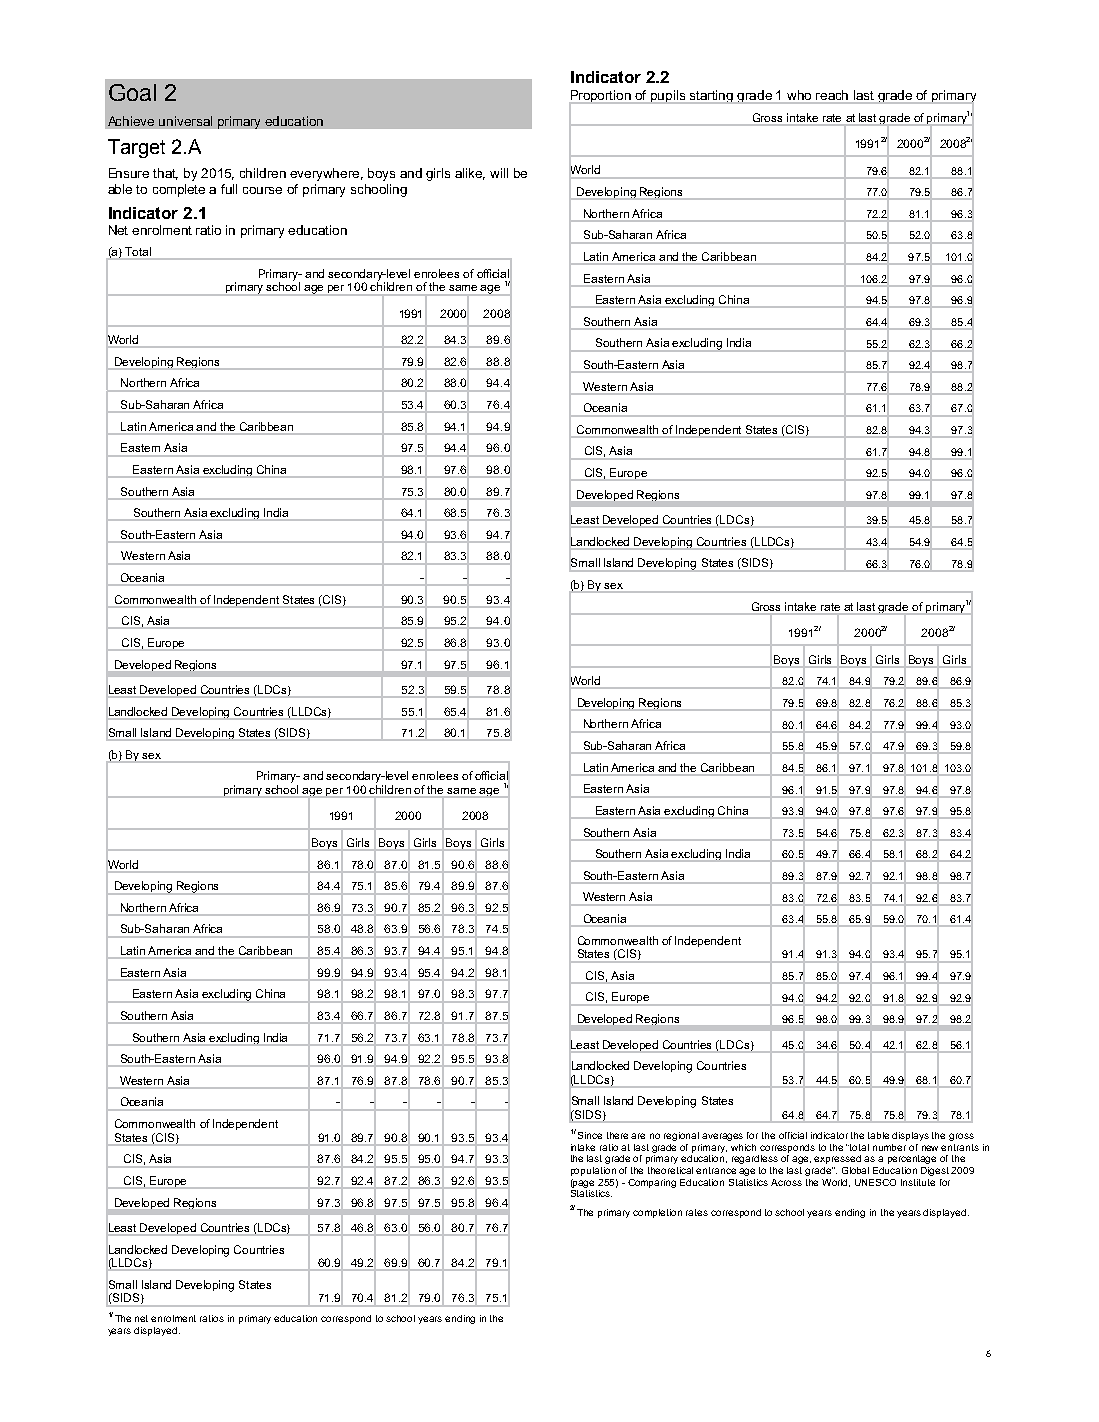 The width and height of the screenshot is (1099, 1422). Describe the element at coordinates (593, 1171) in the screenshot. I see `population` at that location.
